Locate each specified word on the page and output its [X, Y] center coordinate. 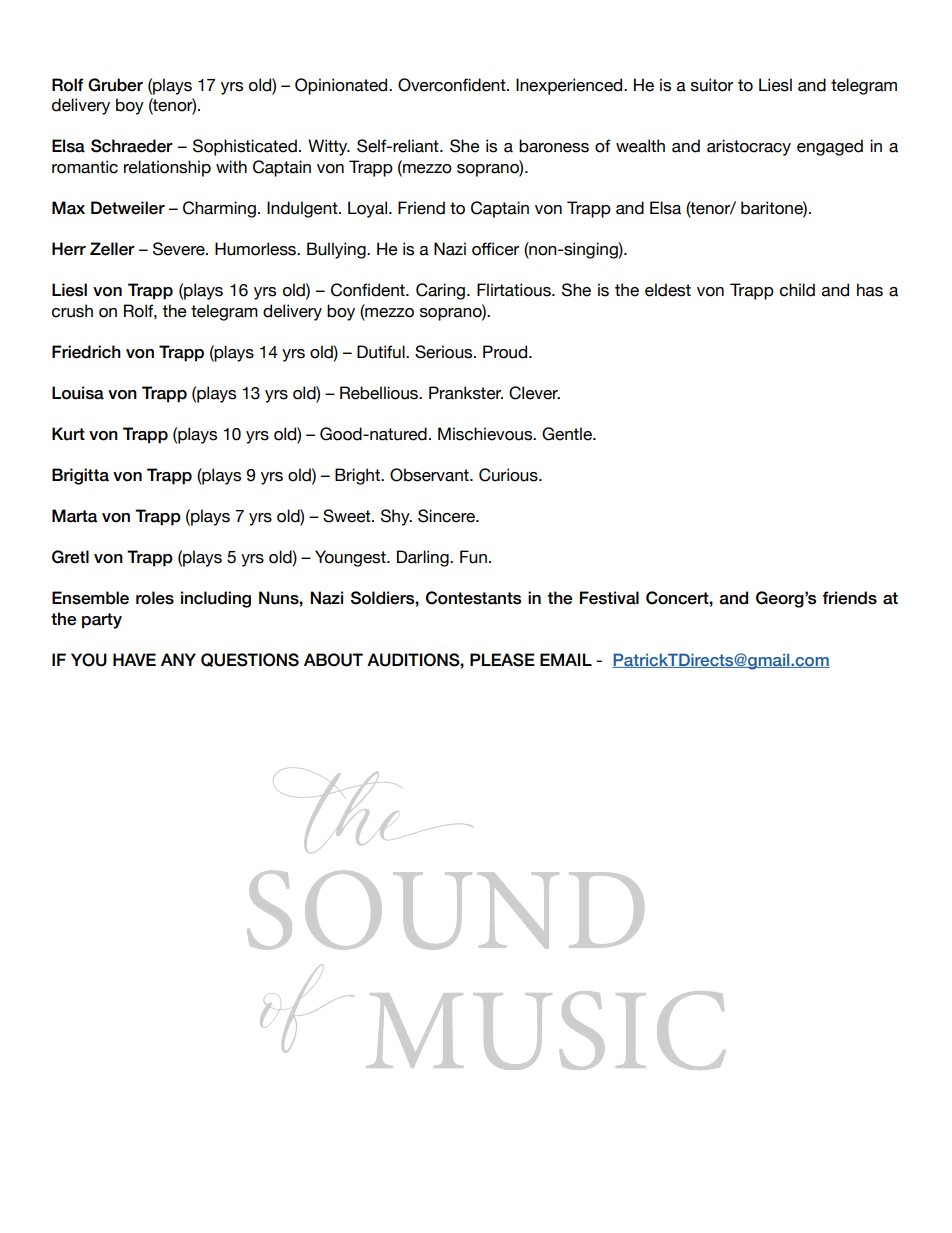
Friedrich [86, 352]
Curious [509, 475]
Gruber [115, 85]
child [797, 290]
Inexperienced [570, 86]
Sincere [447, 516]
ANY [178, 659]
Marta [74, 516]
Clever [534, 393]
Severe [180, 249]
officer [495, 249]
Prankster [466, 393]
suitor [712, 85]
